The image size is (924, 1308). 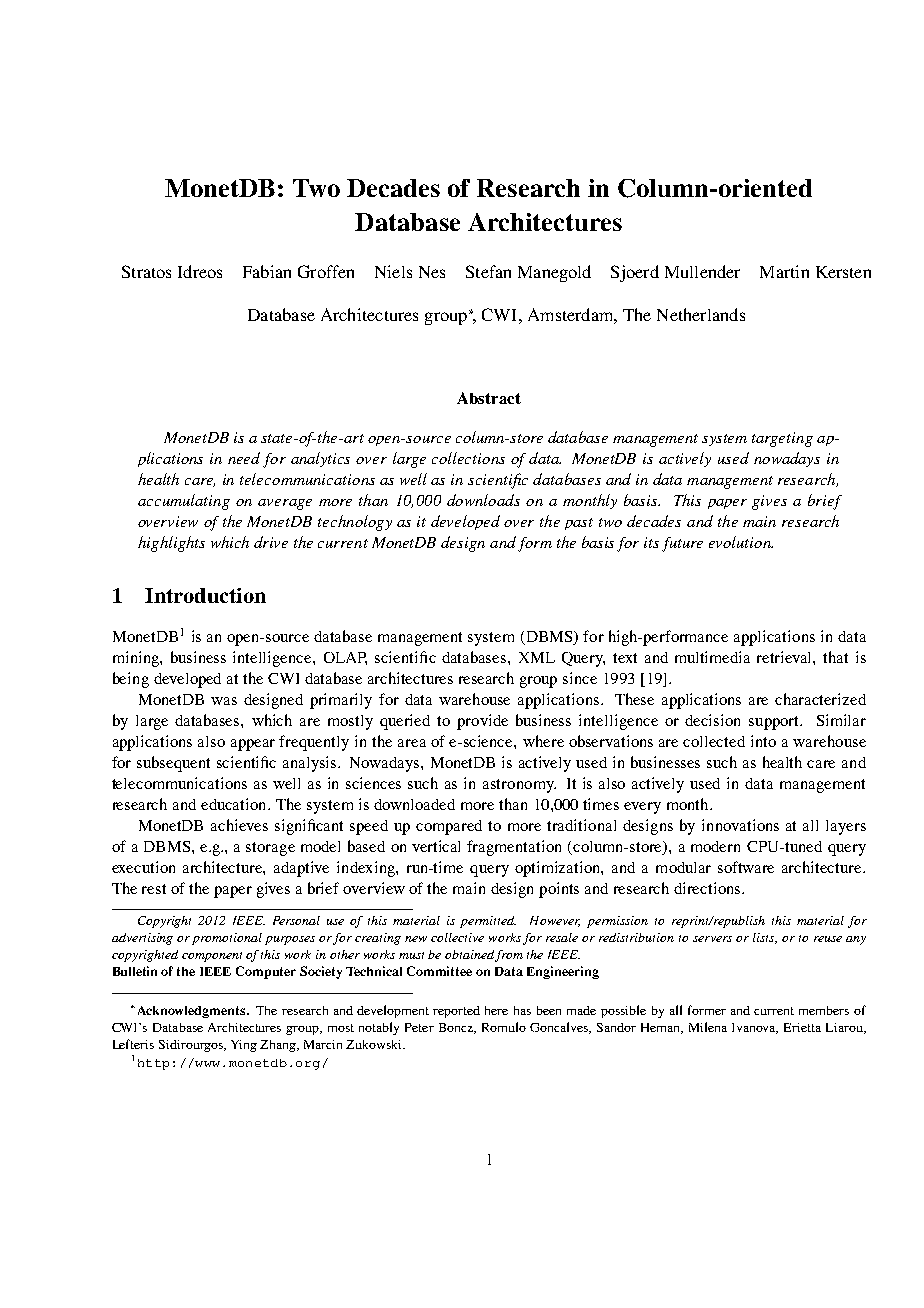 I want to click on Fabian, so click(x=267, y=271).
